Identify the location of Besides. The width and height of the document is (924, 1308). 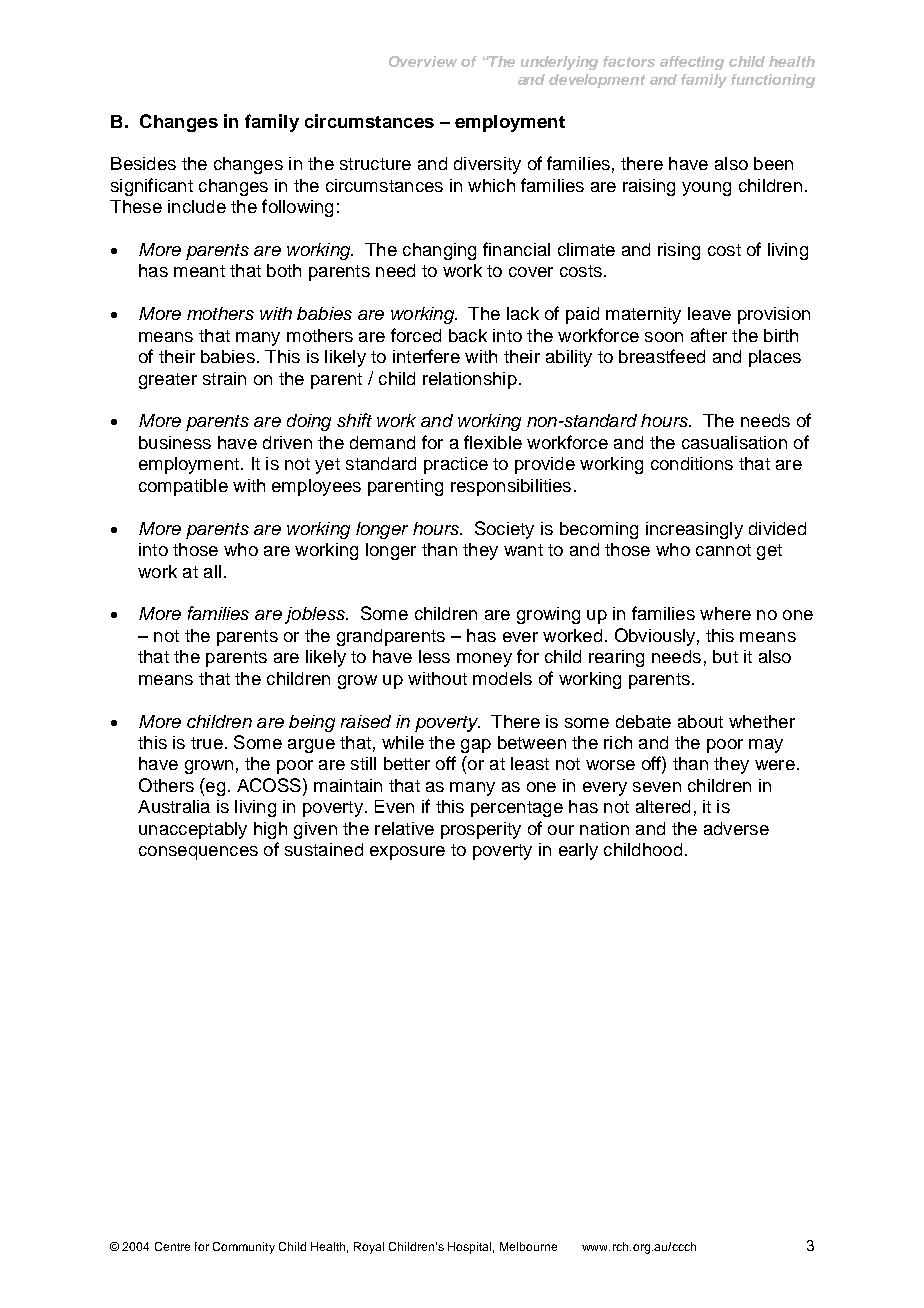
(143, 163).
